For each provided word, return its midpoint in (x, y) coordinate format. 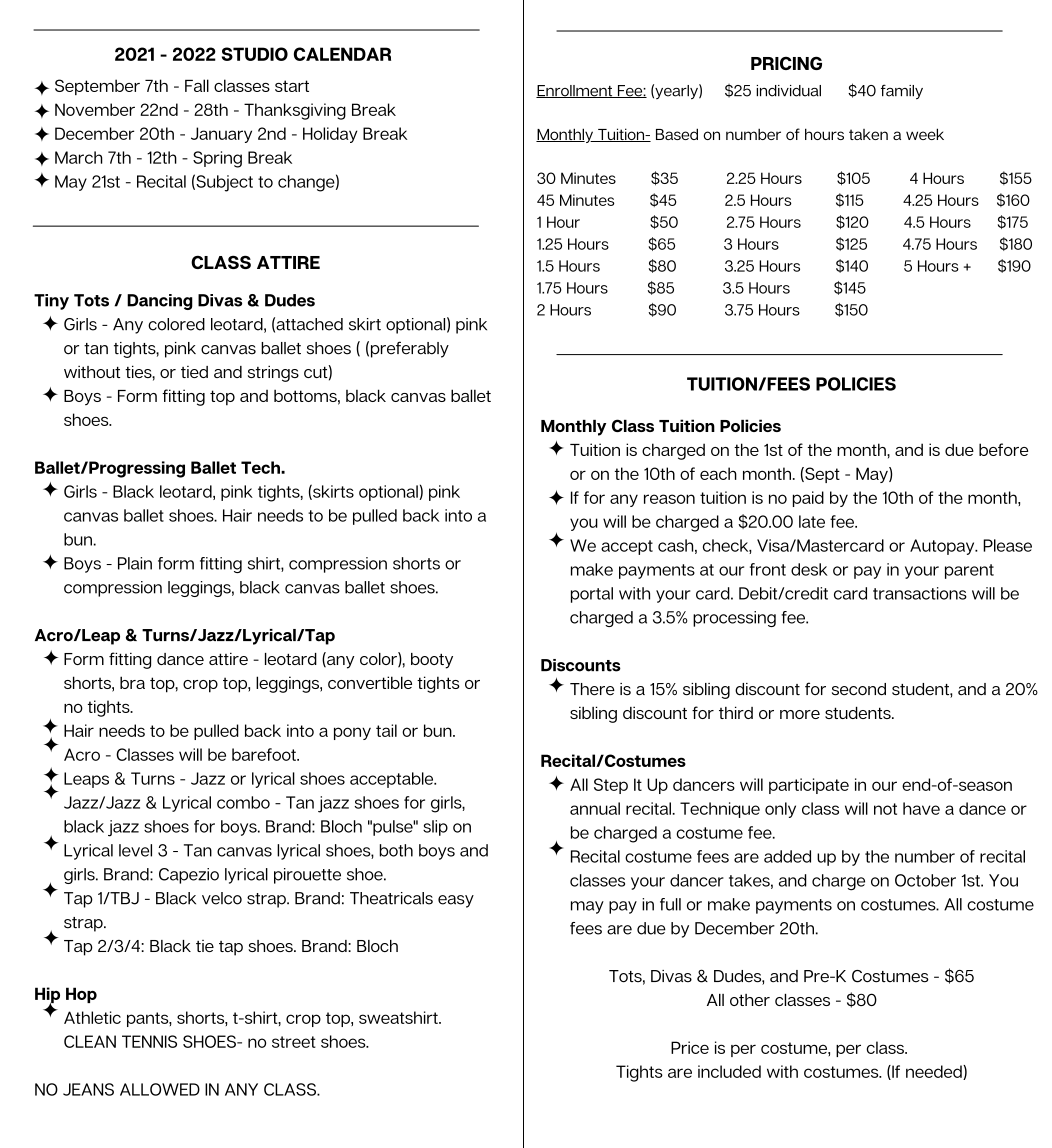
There (592, 689)
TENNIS (149, 1041)
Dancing (160, 302)
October (925, 880)
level (135, 850)
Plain (135, 563)
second (859, 689)
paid (808, 499)
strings (273, 373)
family (902, 91)
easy (456, 901)
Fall (197, 85)
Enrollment (575, 91)
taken (868, 134)
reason (669, 499)
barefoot (265, 754)
